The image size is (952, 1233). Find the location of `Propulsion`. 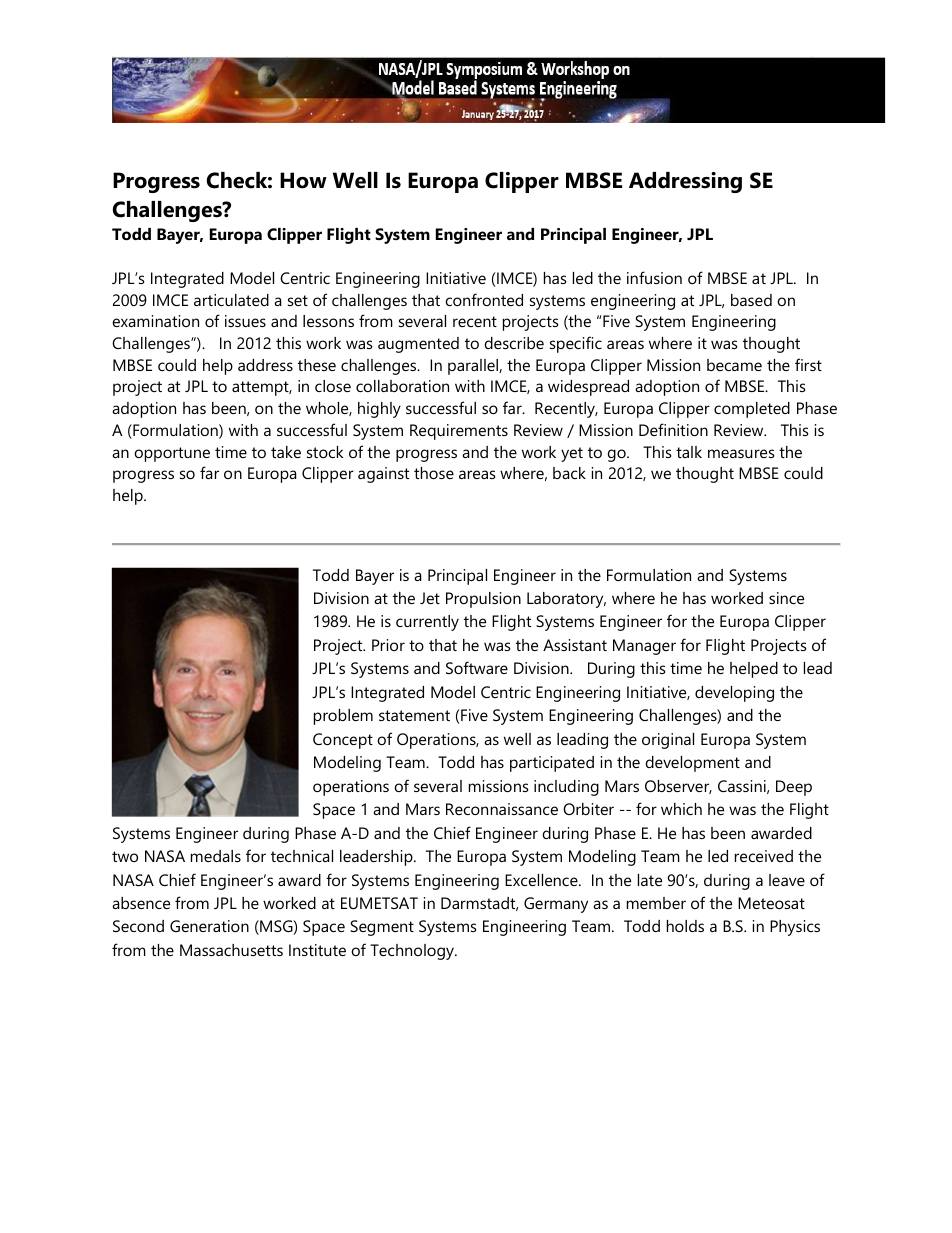

Propulsion is located at coordinates (483, 600).
